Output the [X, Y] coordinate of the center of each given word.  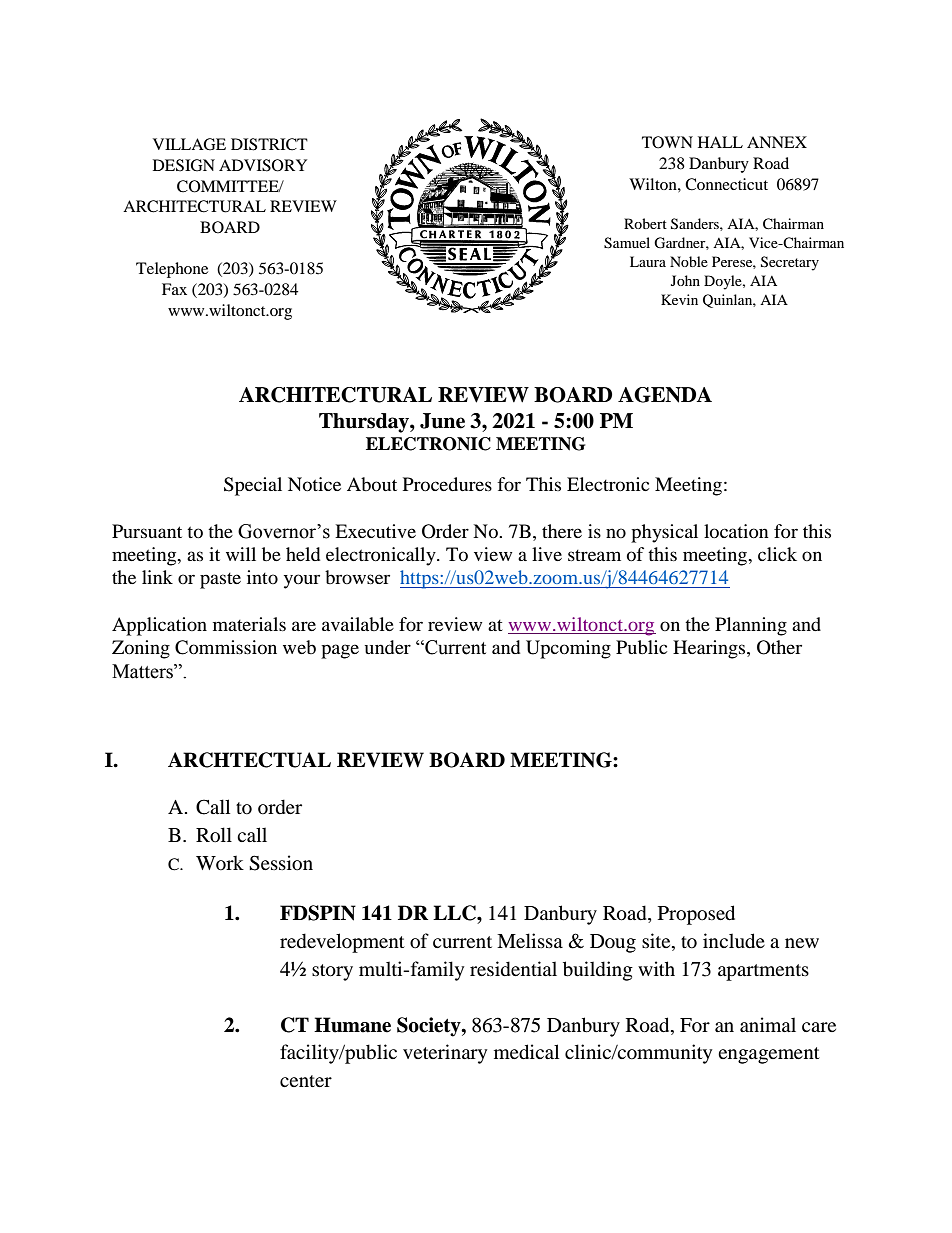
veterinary [445, 1054]
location [736, 531]
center [306, 1081]
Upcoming [568, 649]
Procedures [447, 484]
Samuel [627, 243]
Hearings [710, 649]
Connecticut [726, 184]
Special [253, 486]
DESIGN [184, 165]
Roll [214, 835]
